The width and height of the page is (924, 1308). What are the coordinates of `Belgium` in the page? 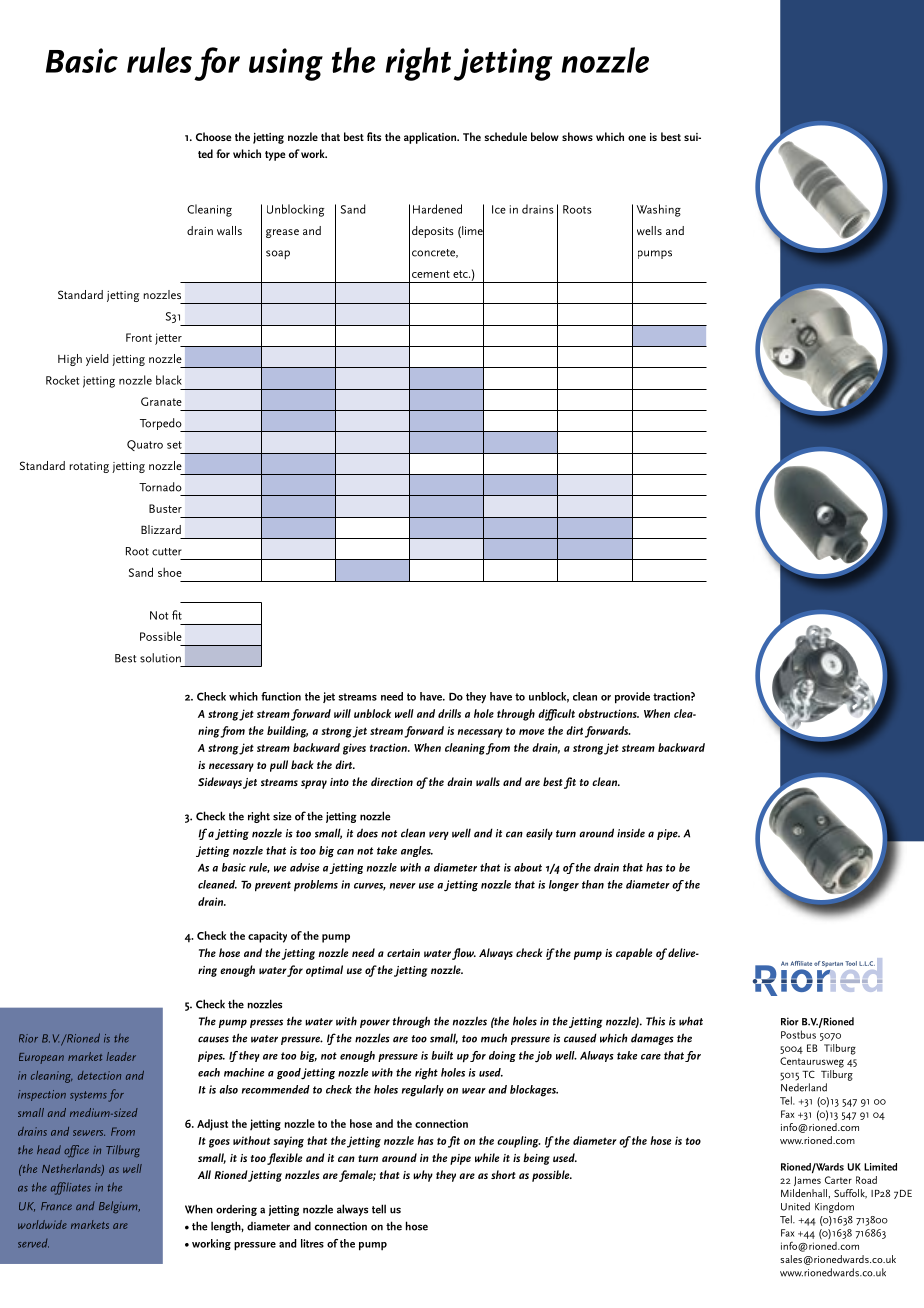 It's located at (119, 1207).
